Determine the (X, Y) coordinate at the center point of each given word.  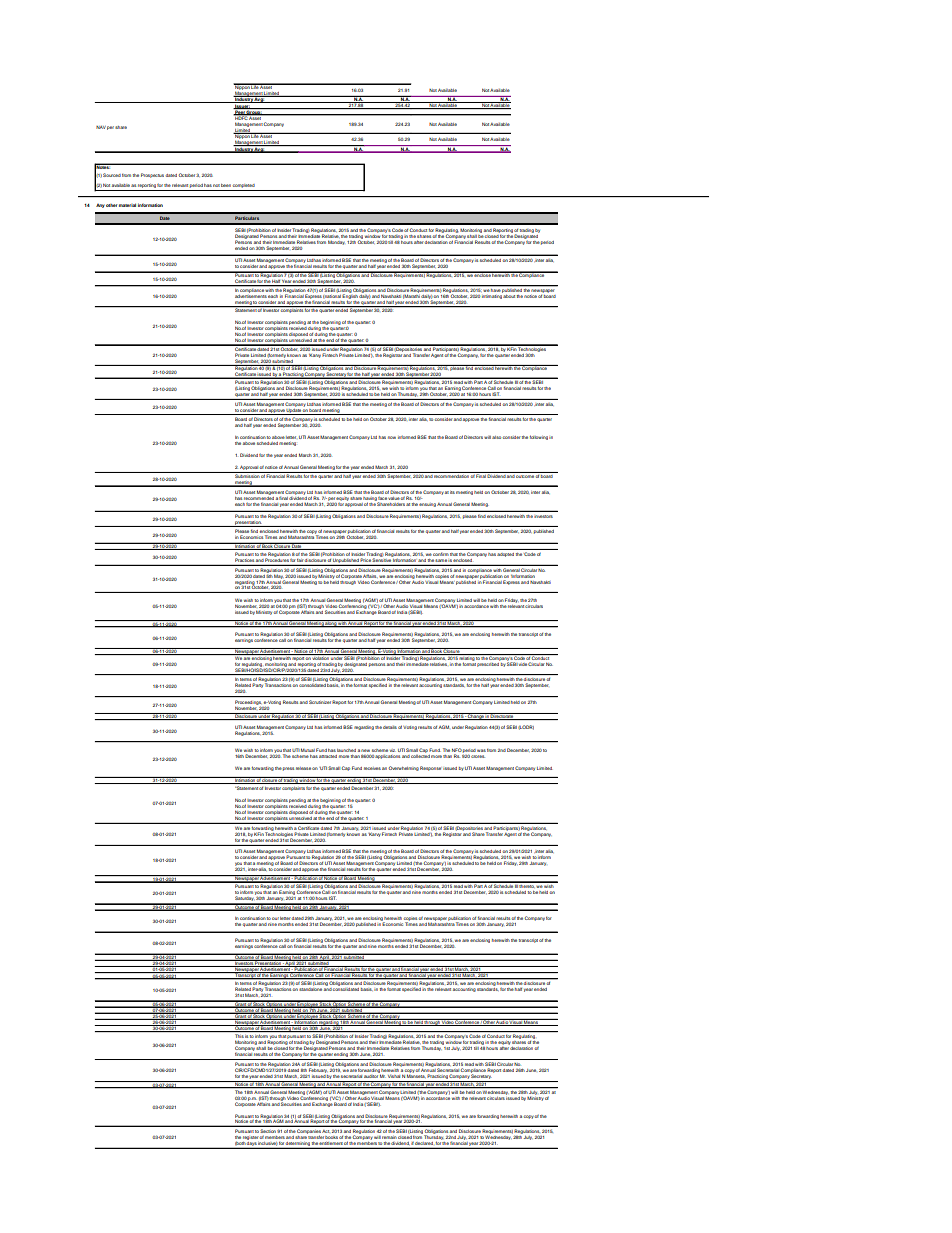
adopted (505, 555)
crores (478, 756)
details (390, 727)
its (452, 492)
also (496, 437)
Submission (247, 475)
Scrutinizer (321, 702)
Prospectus (152, 175)
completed (244, 186)
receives (372, 768)
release (303, 768)
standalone (310, 989)
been (226, 185)
